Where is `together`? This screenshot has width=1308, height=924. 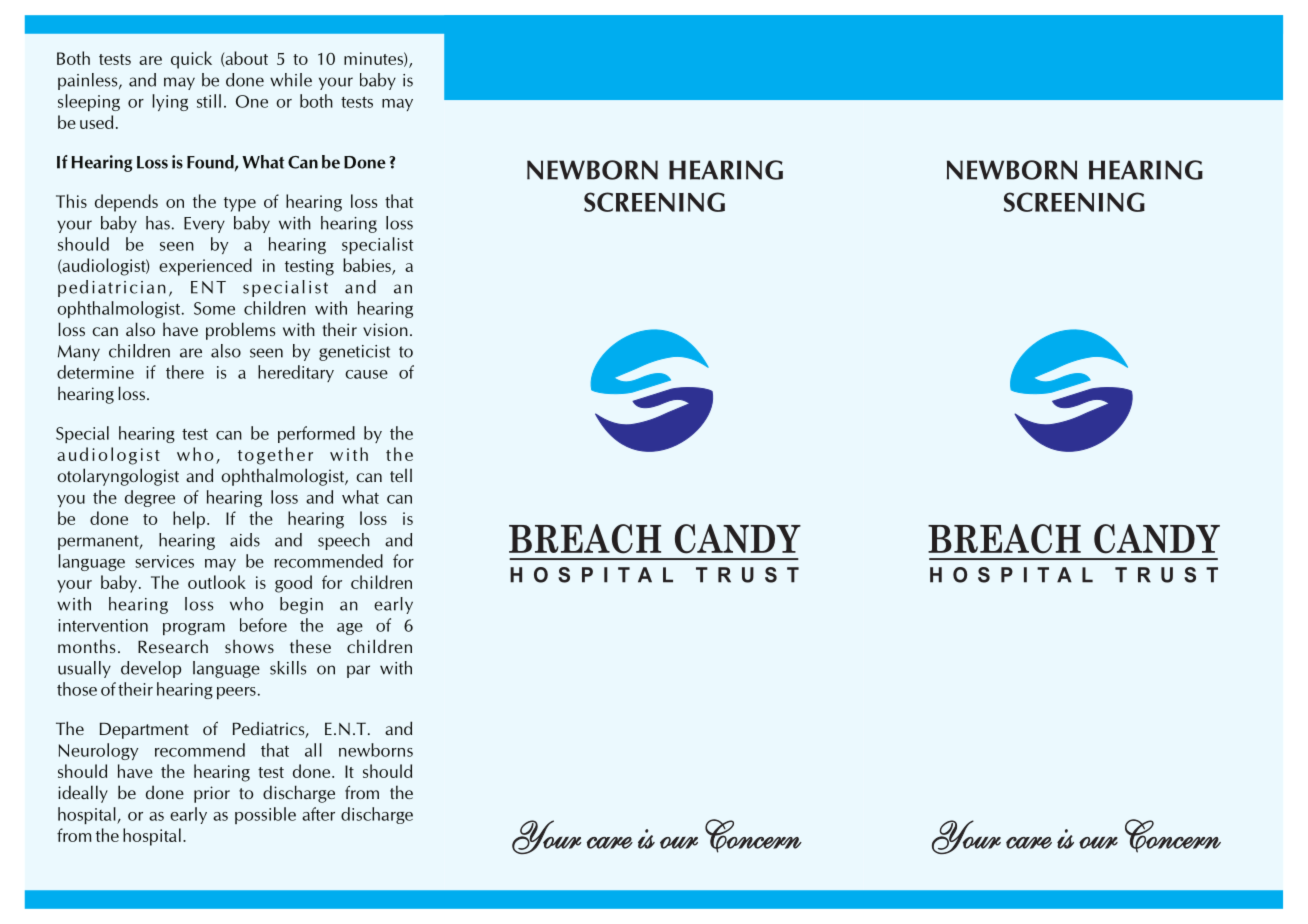 together is located at coordinates (275, 456).
